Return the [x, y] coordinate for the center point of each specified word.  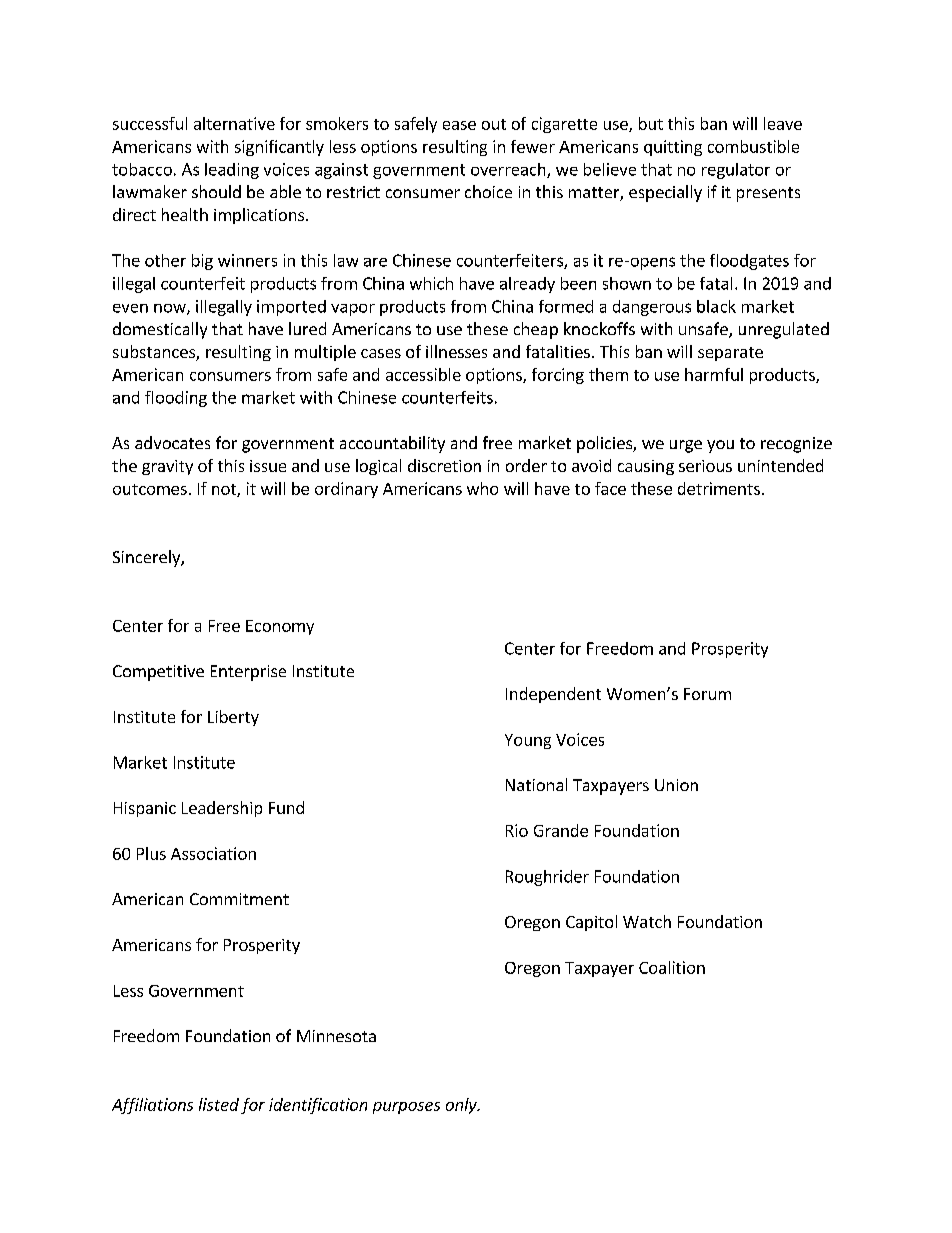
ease [459, 125]
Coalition [672, 967]
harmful [714, 374]
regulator [736, 171]
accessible [423, 374]
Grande [561, 830]
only [462, 1106]
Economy [280, 627]
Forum [707, 694]
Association [213, 853]
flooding [176, 399]
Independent [553, 695]
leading [232, 171]
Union [676, 785]
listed [219, 1104]
